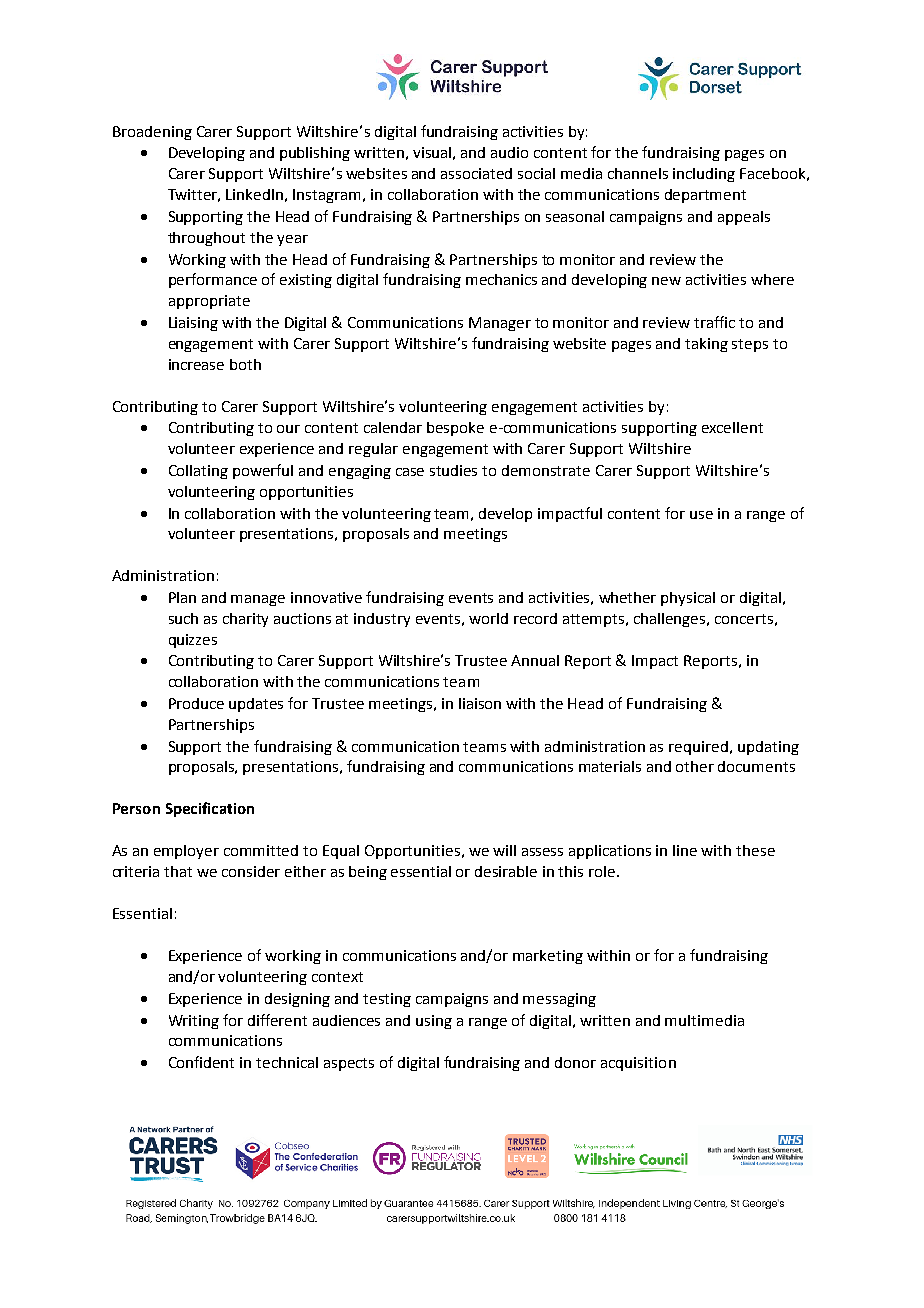  Describe the element at coordinates (476, 173) in the screenshot. I see `associated` at that location.
